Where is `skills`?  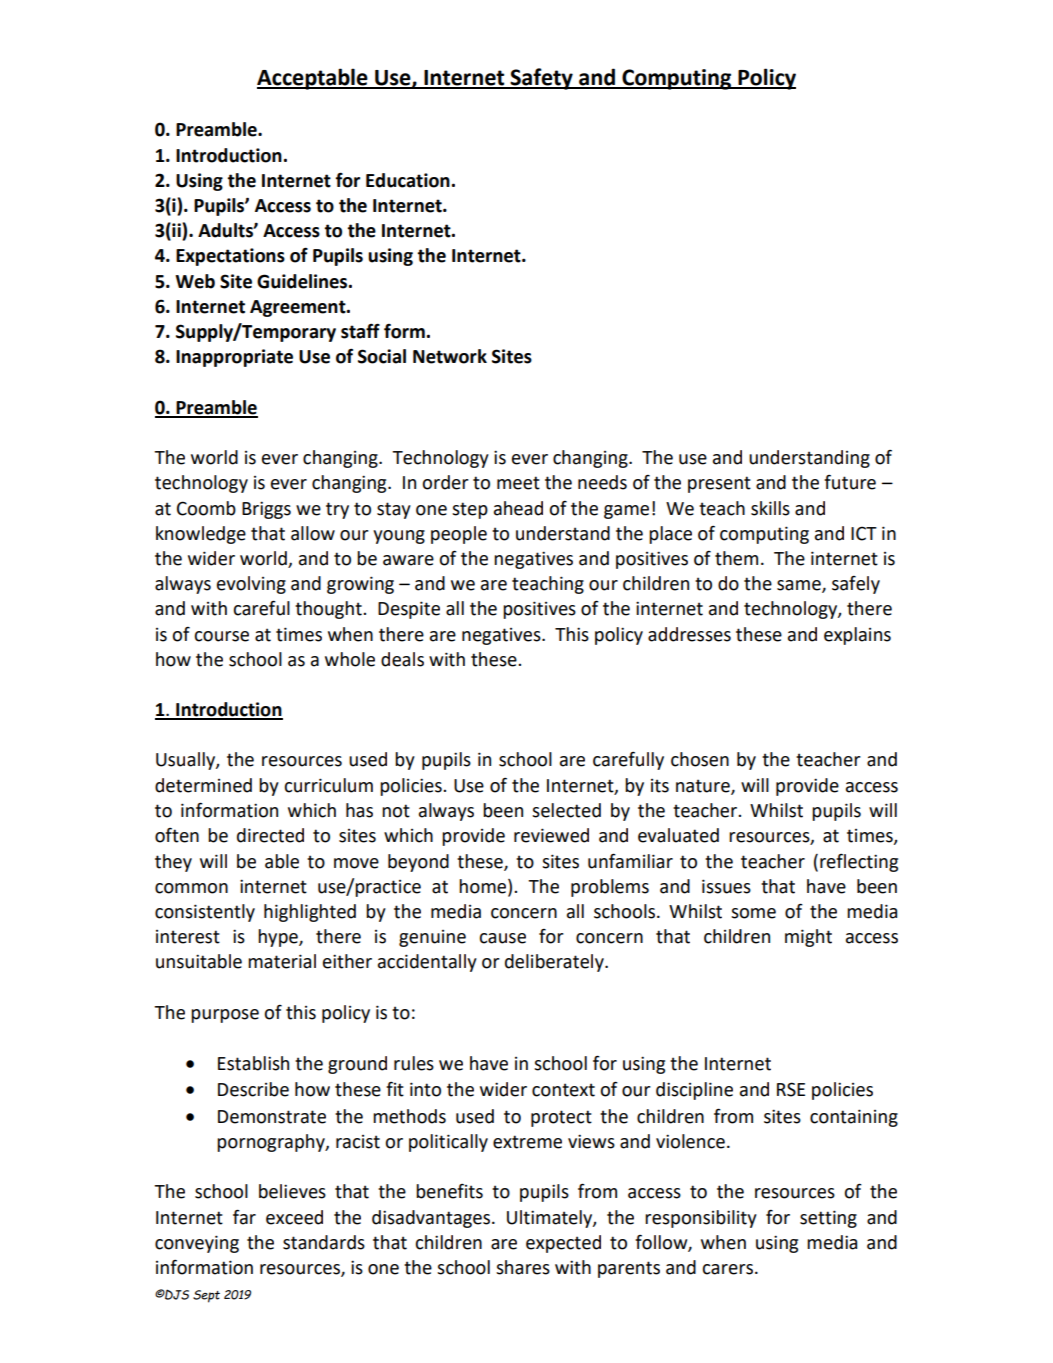 skills is located at coordinates (770, 508).
